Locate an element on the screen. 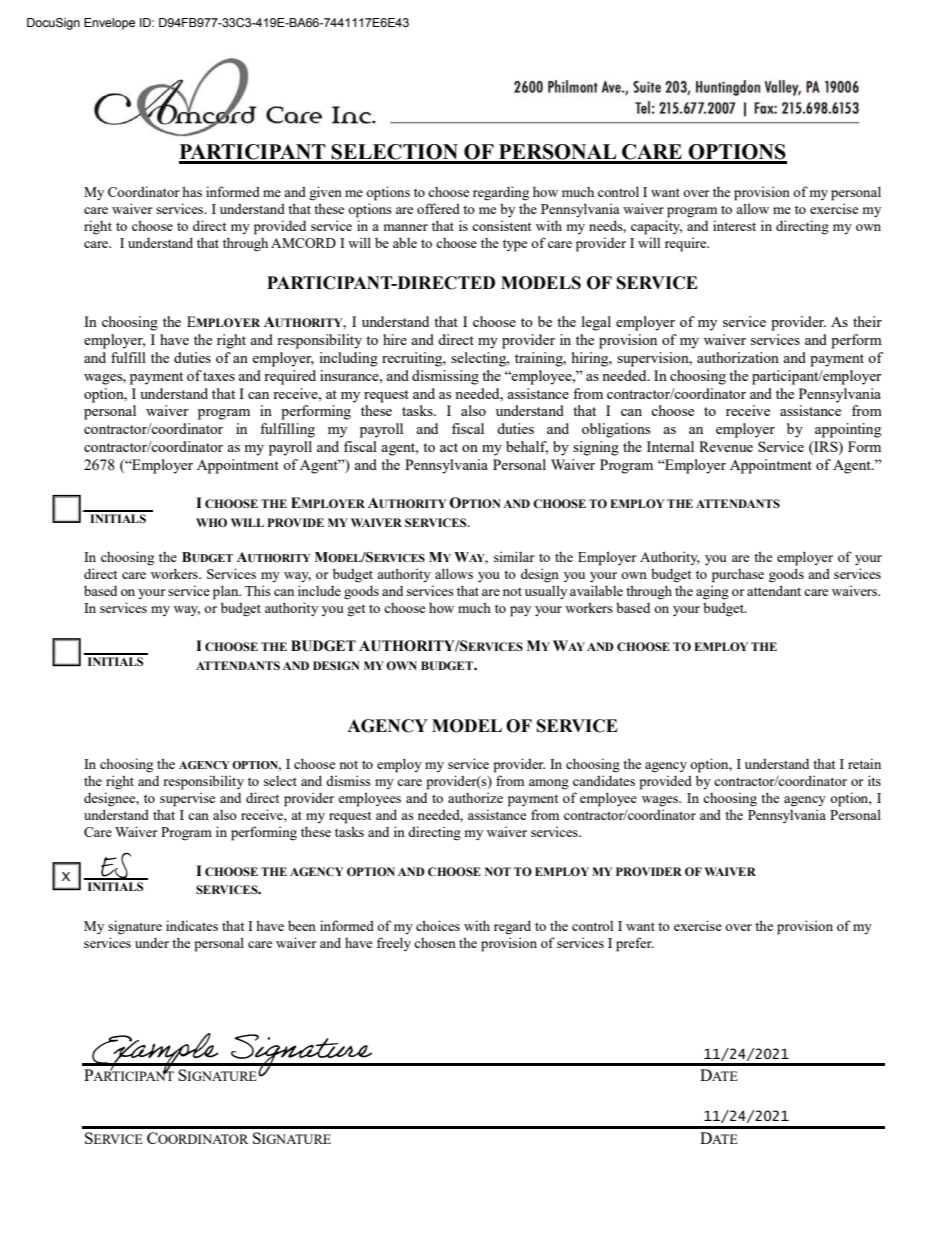 The image size is (952, 1233). usually is located at coordinates (546, 592).
